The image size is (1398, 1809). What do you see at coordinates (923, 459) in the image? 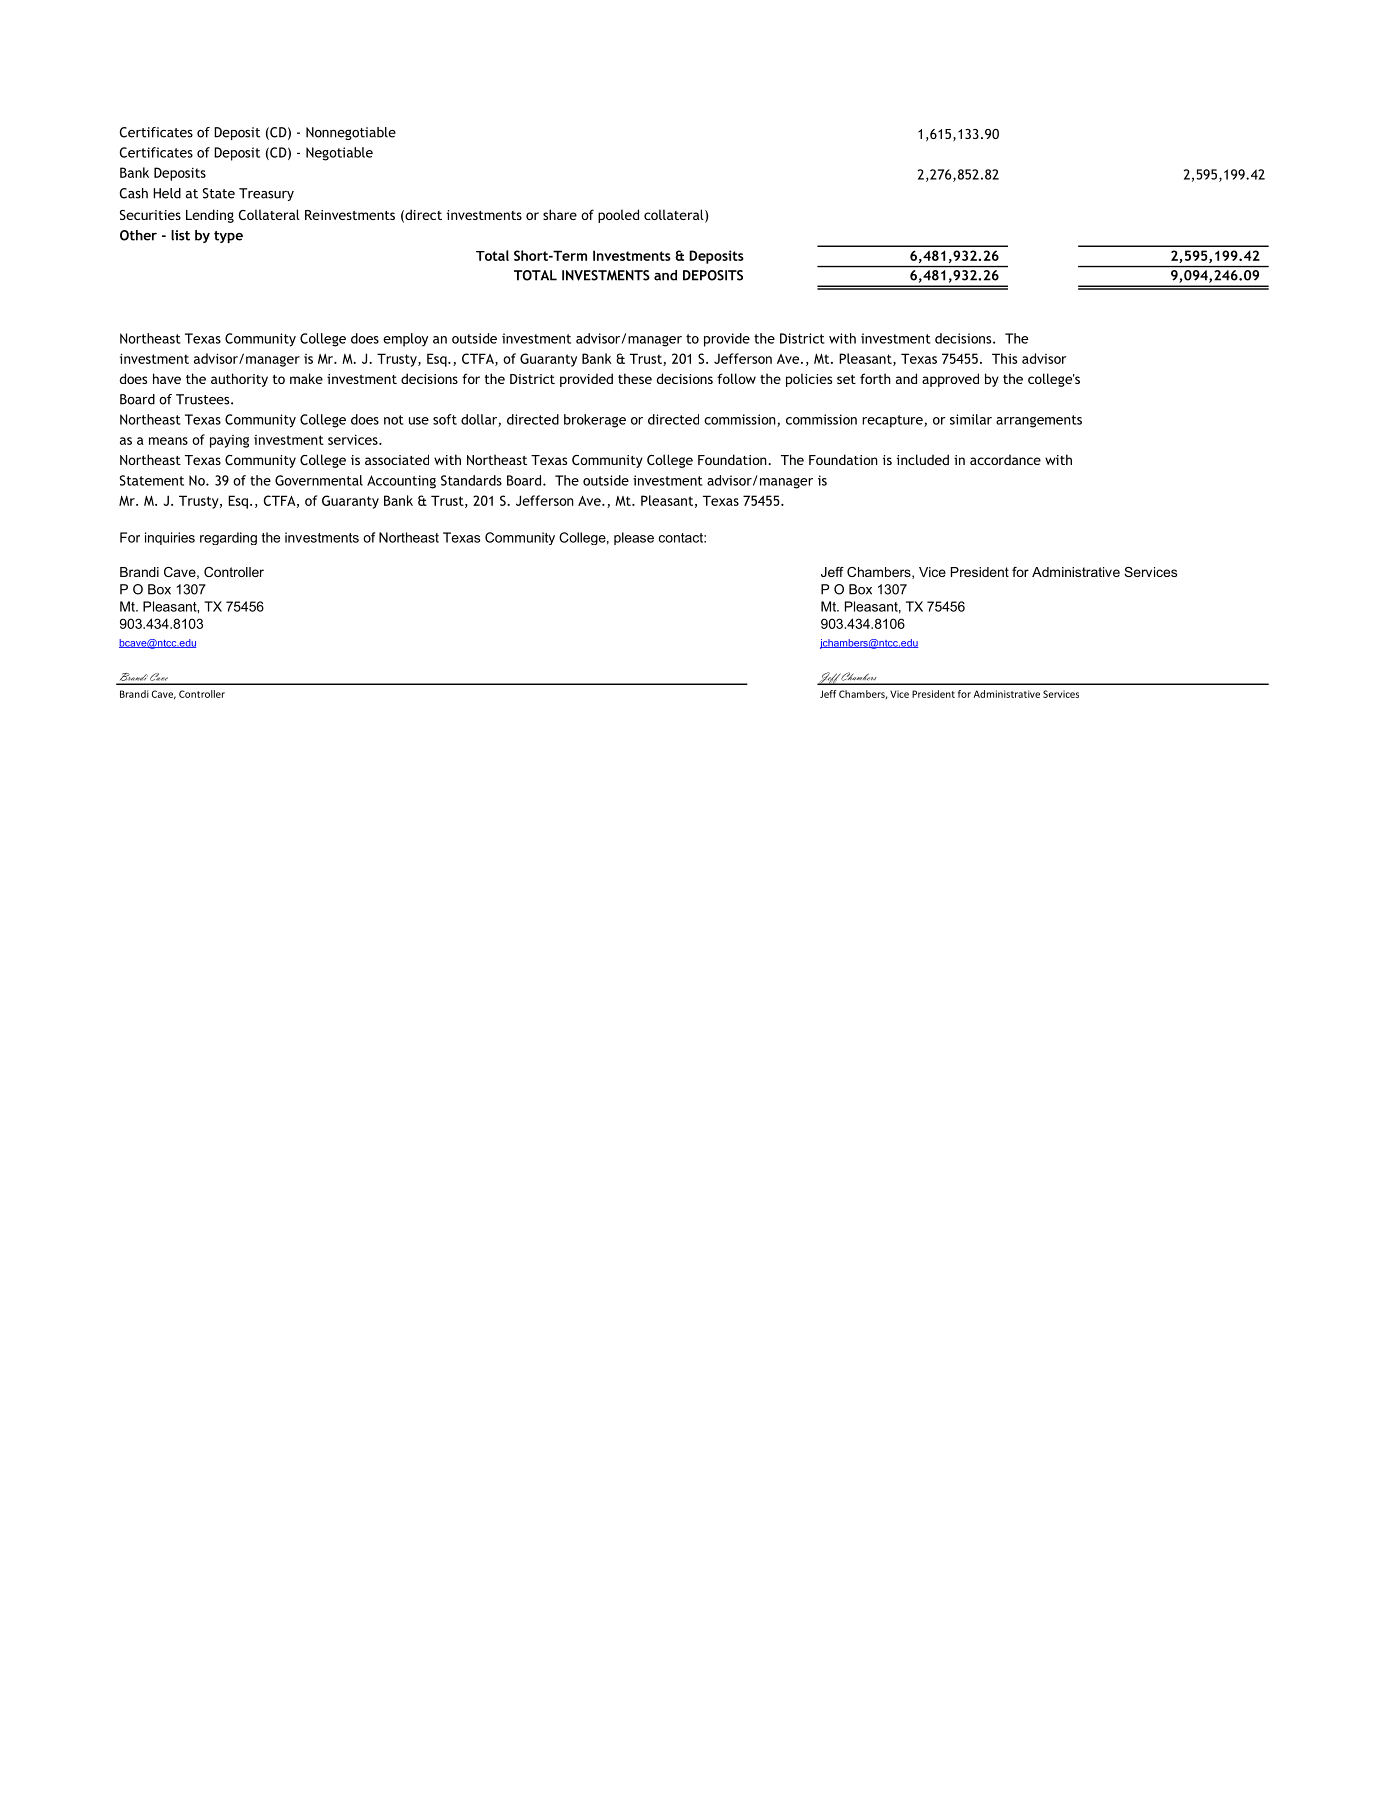
I see `included` at bounding box center [923, 459].
